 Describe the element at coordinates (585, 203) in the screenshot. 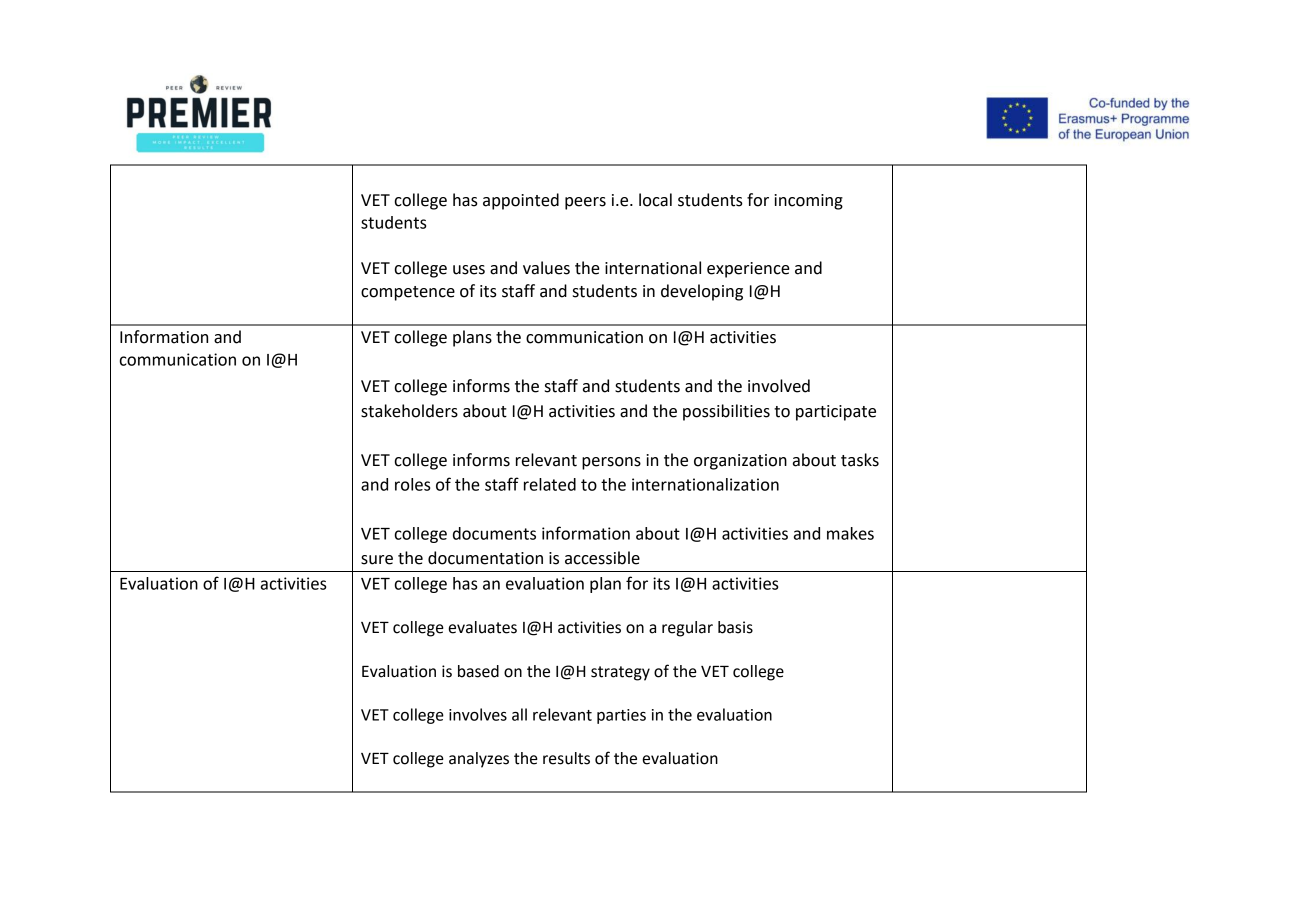

I see `peers` at that location.
